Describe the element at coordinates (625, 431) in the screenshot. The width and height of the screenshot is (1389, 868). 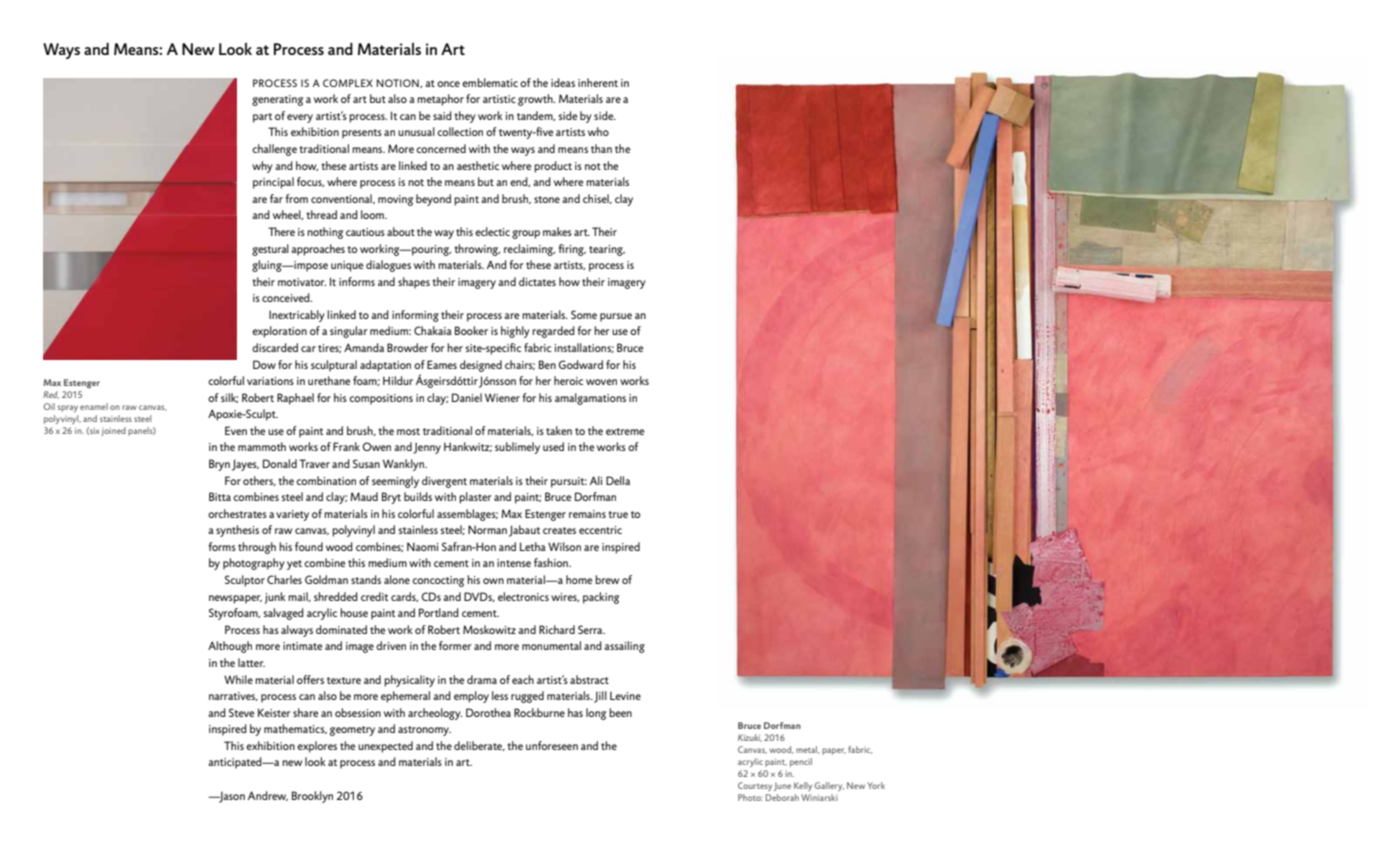
I see `extreme` at that location.
